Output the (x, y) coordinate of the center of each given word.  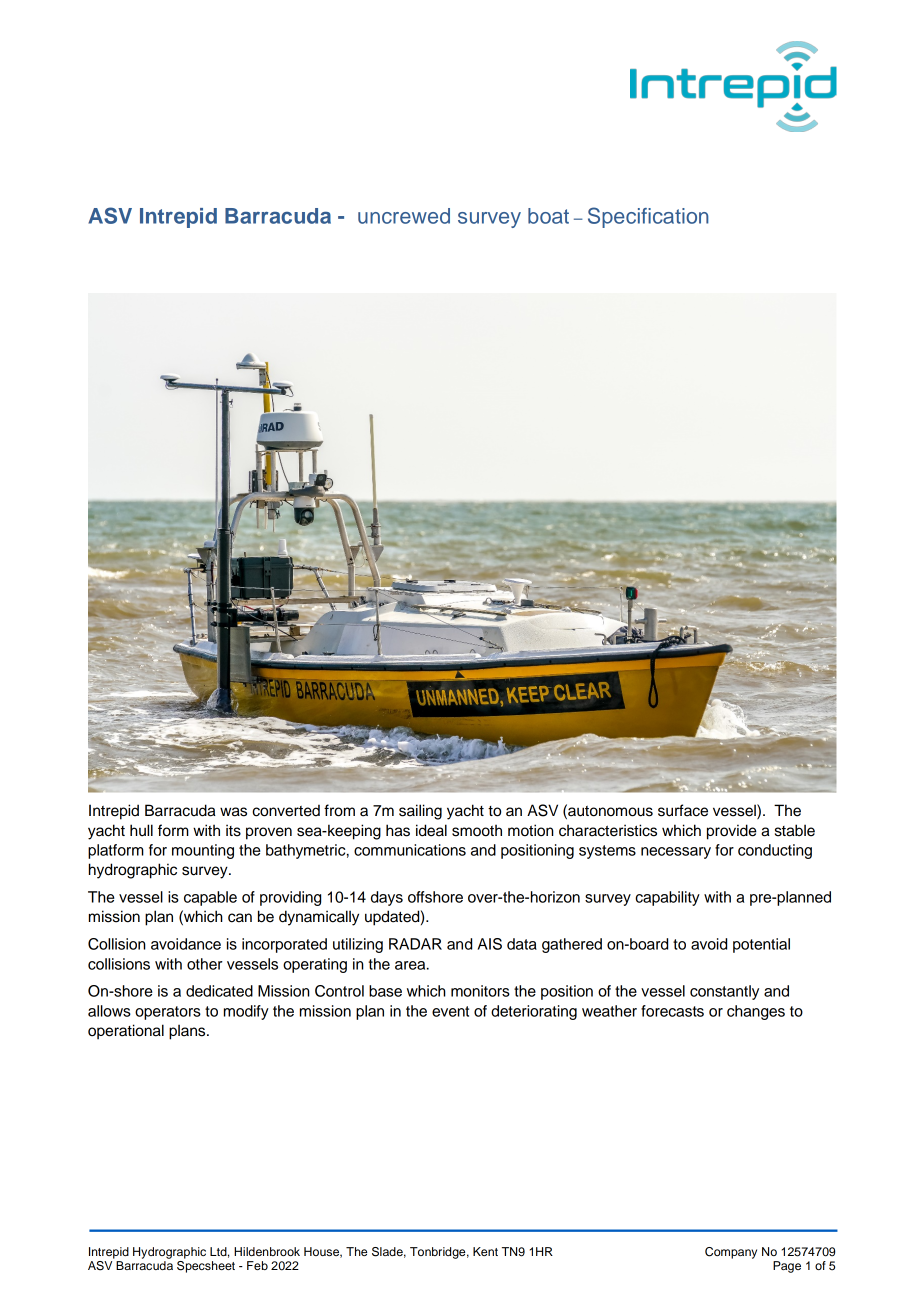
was (233, 812)
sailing (420, 812)
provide (732, 832)
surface (683, 810)
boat (548, 216)
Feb (257, 1265)
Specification (648, 217)
